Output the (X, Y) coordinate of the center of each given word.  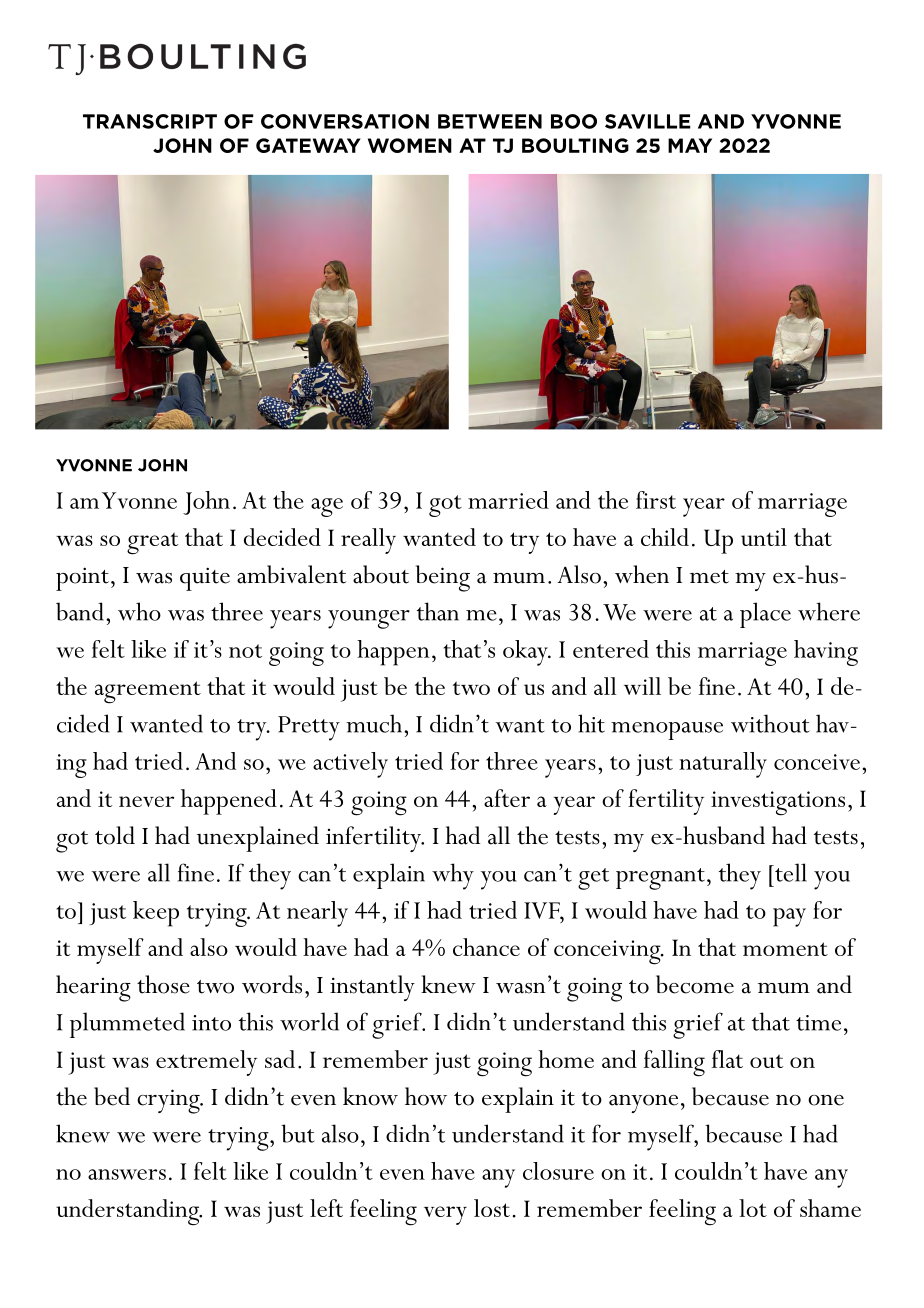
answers (127, 1174)
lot (753, 1208)
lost (492, 1208)
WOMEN (410, 145)
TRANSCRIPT (150, 121)
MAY (690, 145)
